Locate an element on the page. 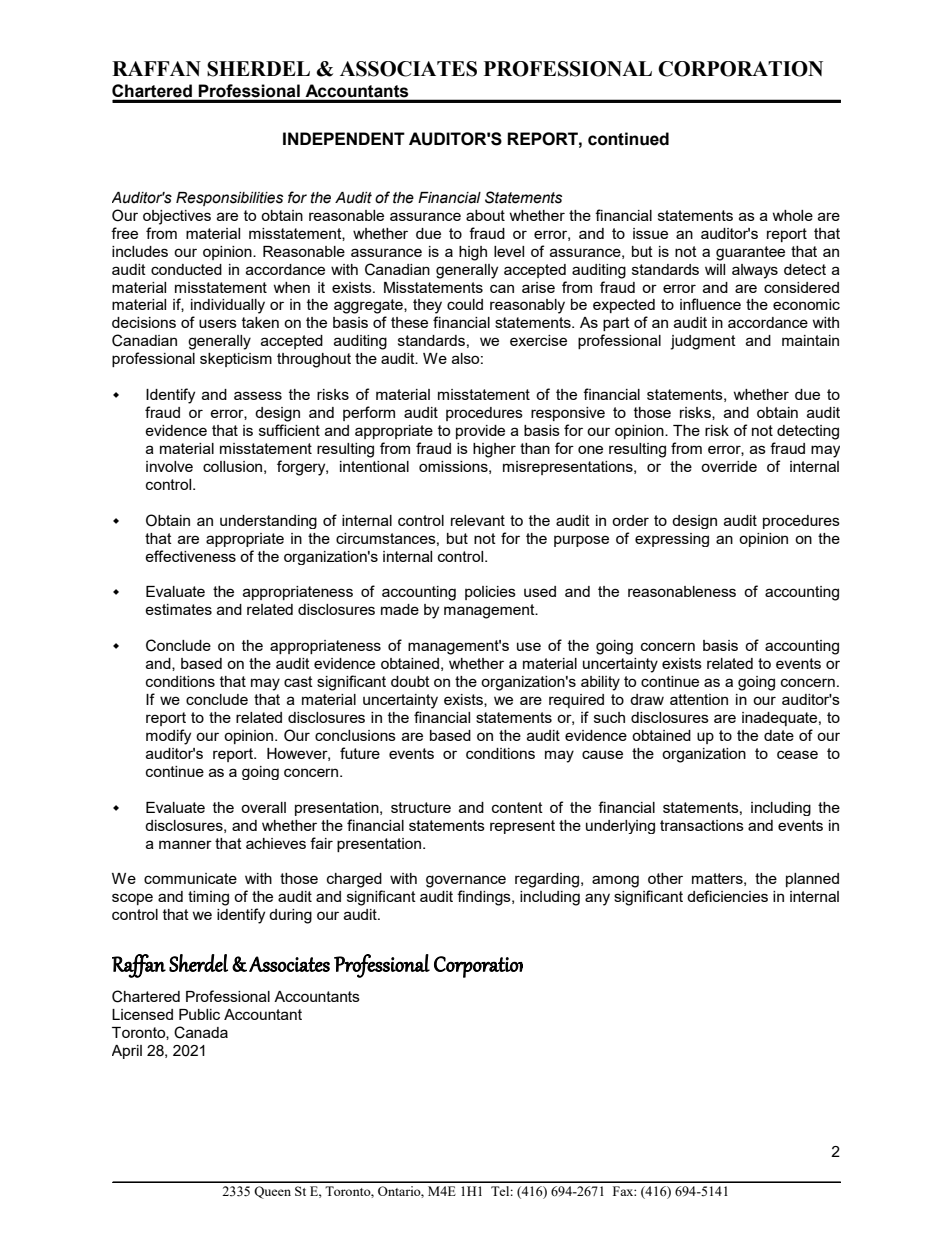  Responsibilities is located at coordinates (229, 199).
